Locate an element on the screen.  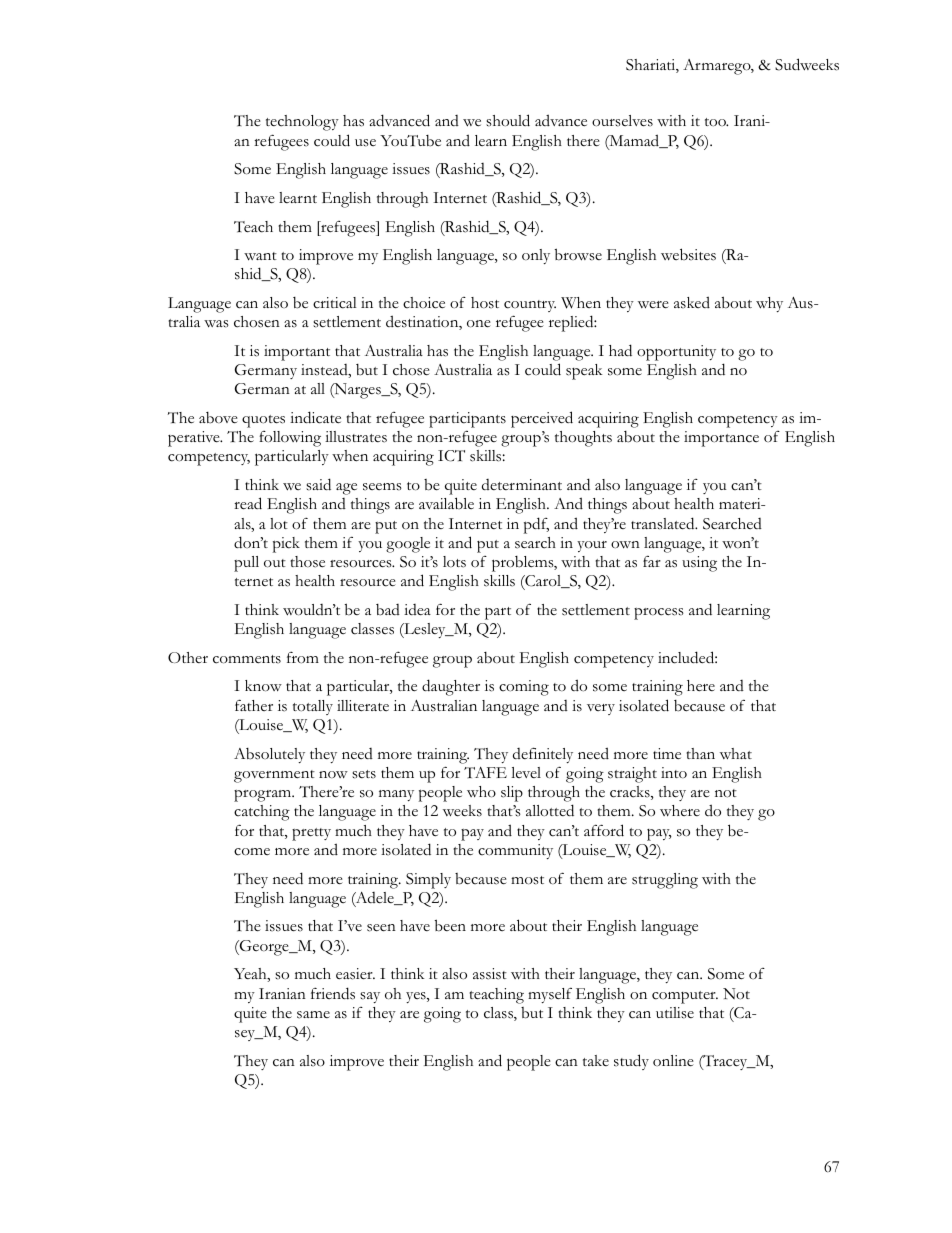
catching is located at coordinates (262, 813).
